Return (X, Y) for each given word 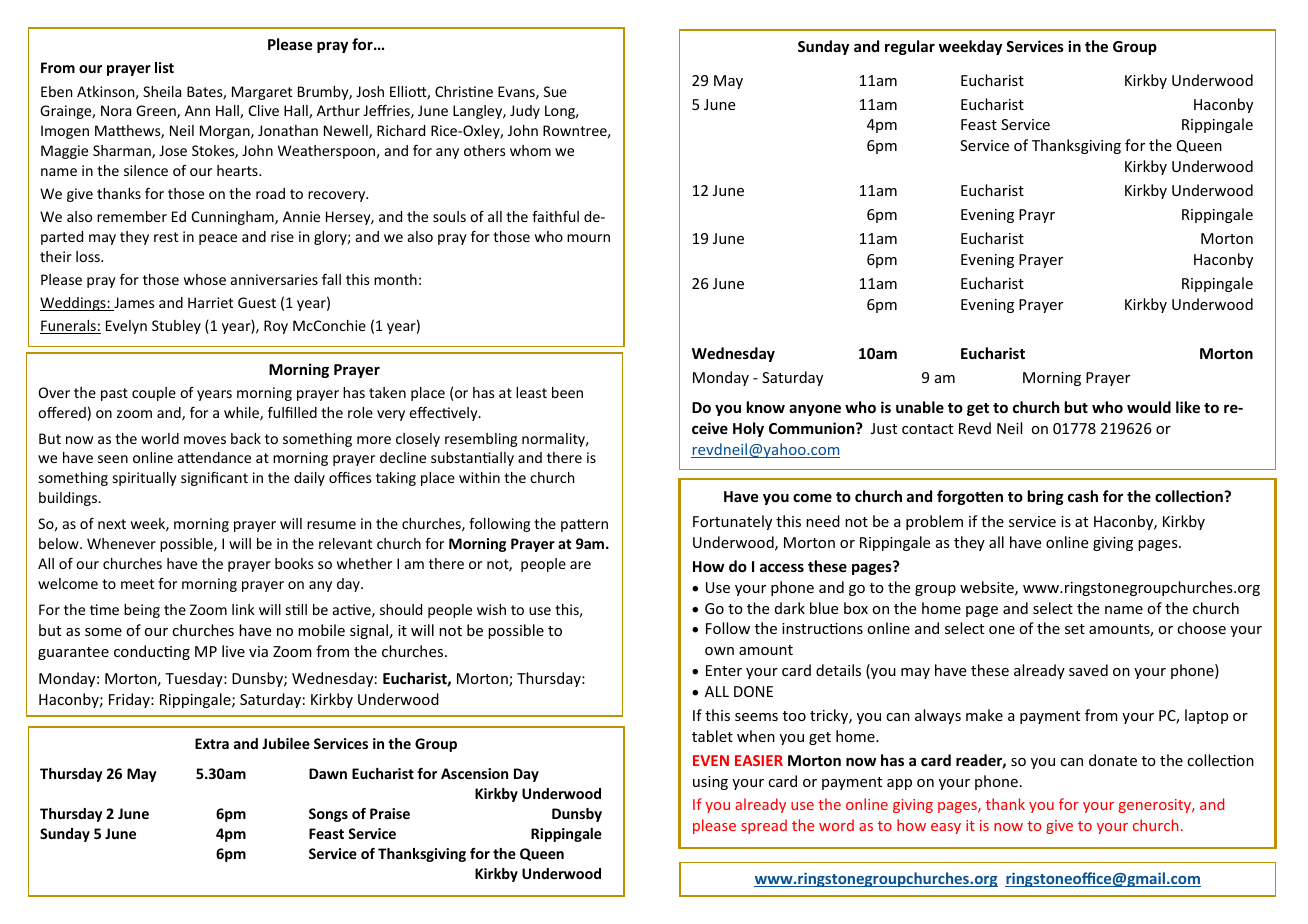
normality (555, 440)
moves (205, 440)
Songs (328, 815)
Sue (555, 91)
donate (1113, 760)
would (1149, 407)
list (164, 67)
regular (910, 47)
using (710, 783)
